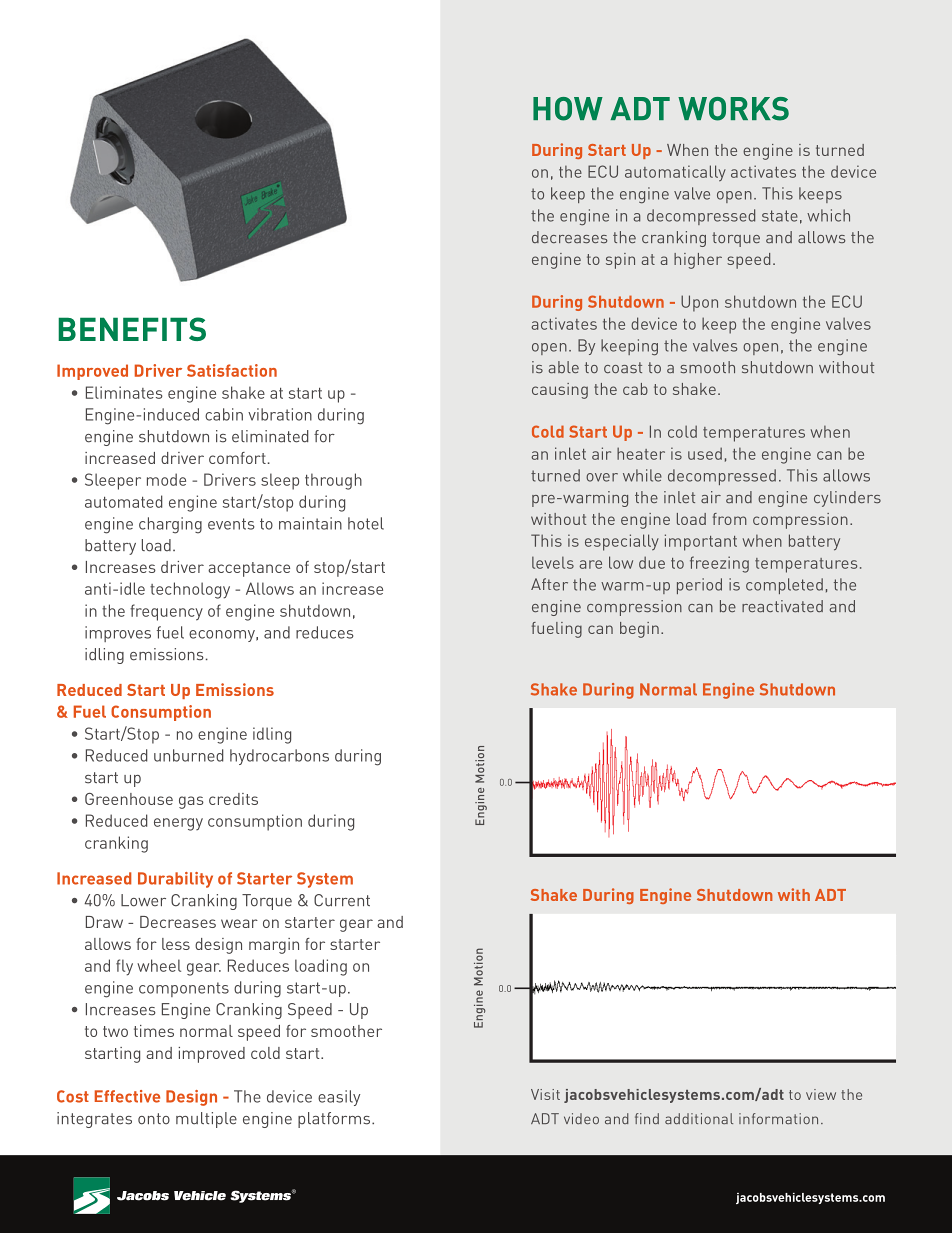 This screenshot has height=1233, width=952. I want to click on hydrocarbons, so click(279, 757).
